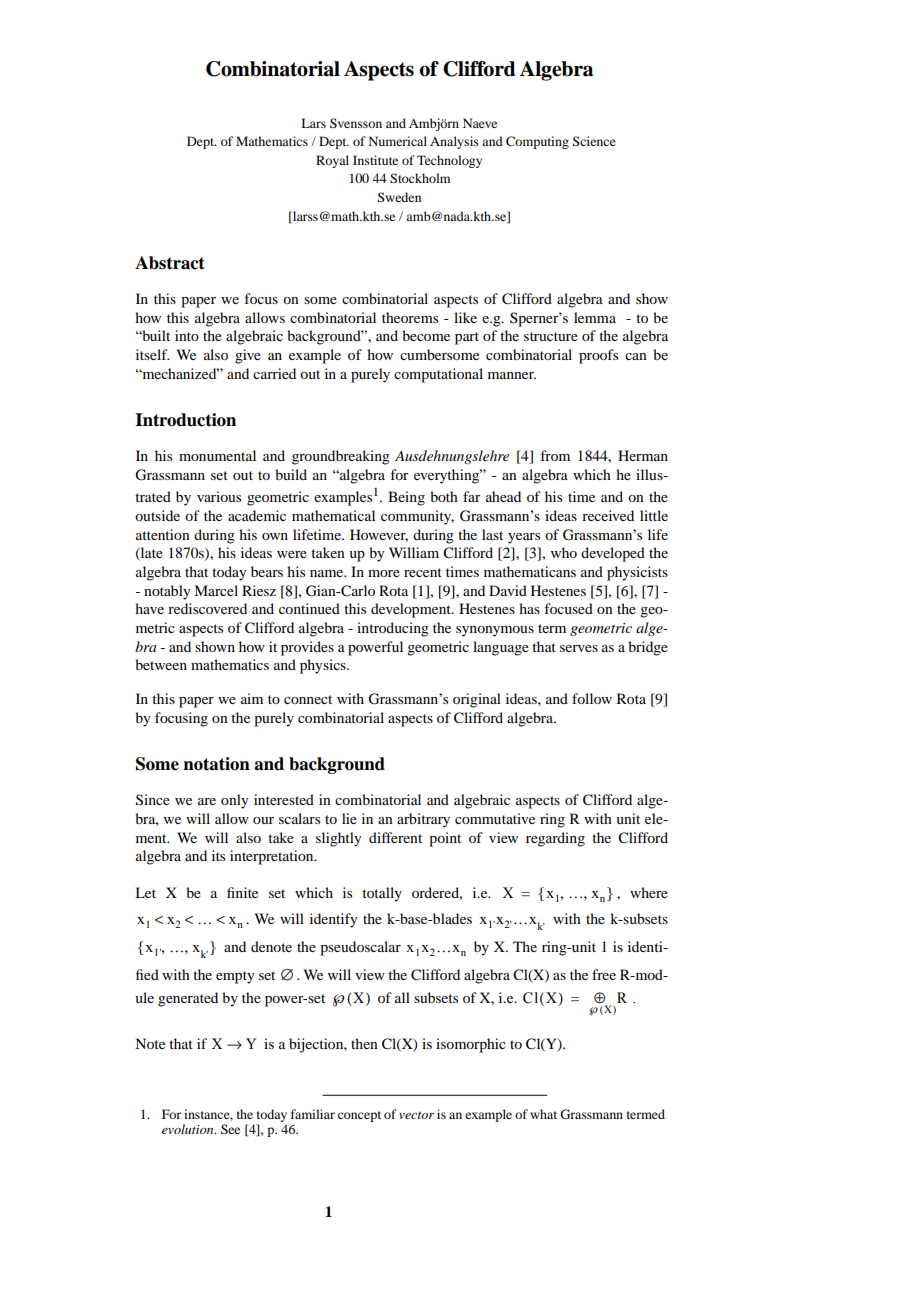  I want to click on are, so click(207, 801).
